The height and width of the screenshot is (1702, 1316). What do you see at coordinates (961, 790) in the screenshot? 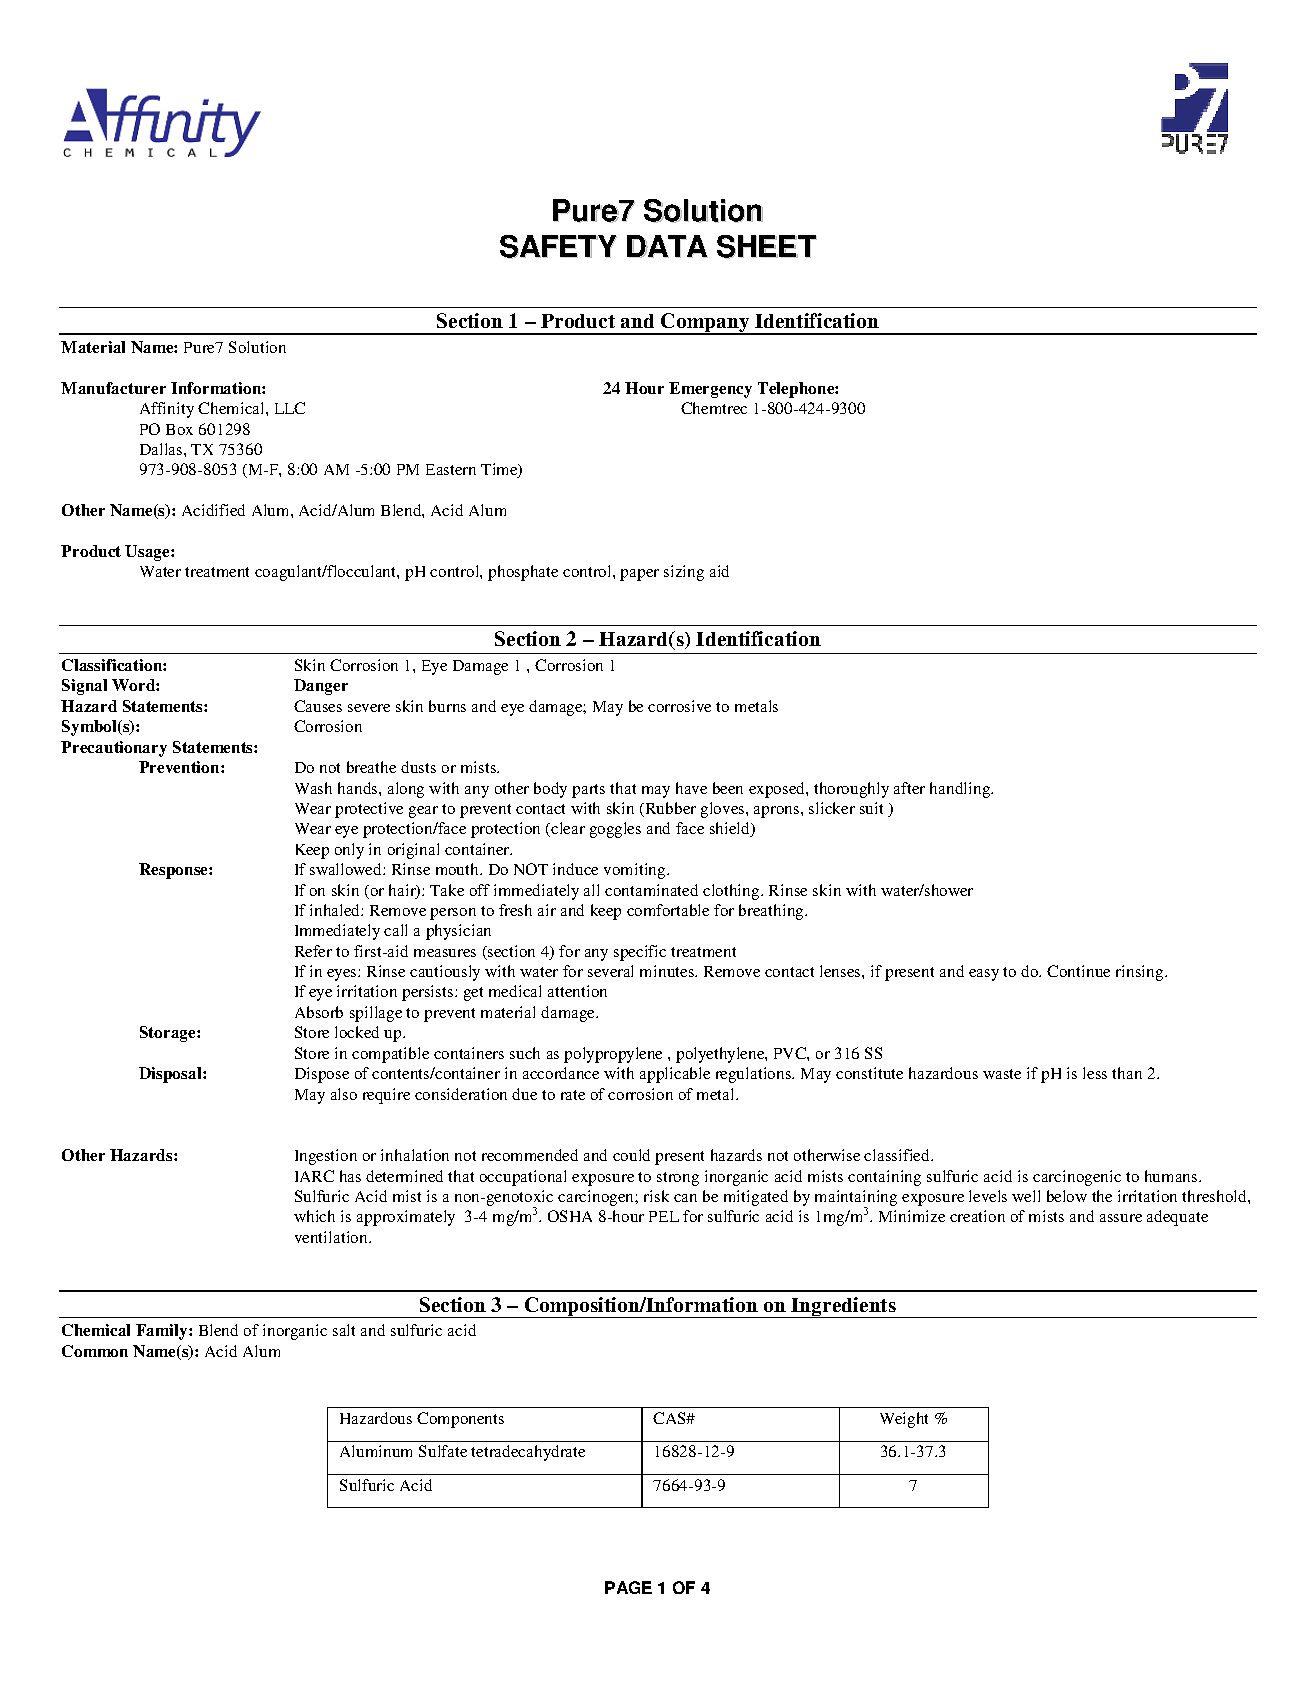
I see `handling` at bounding box center [961, 790].
